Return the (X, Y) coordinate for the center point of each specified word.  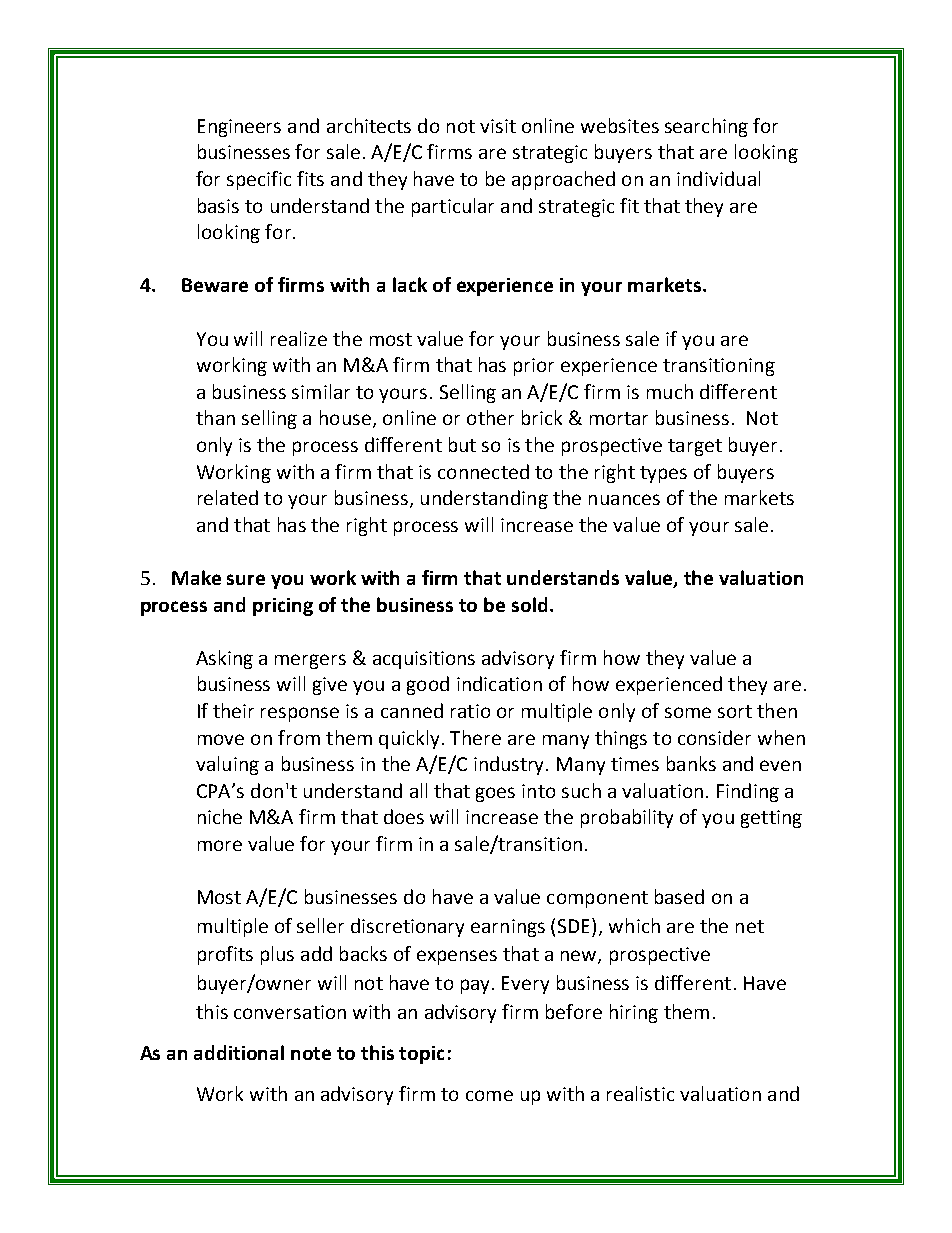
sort (735, 711)
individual (718, 178)
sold (529, 604)
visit (498, 126)
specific (259, 180)
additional (239, 1052)
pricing (283, 607)
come (489, 1095)
